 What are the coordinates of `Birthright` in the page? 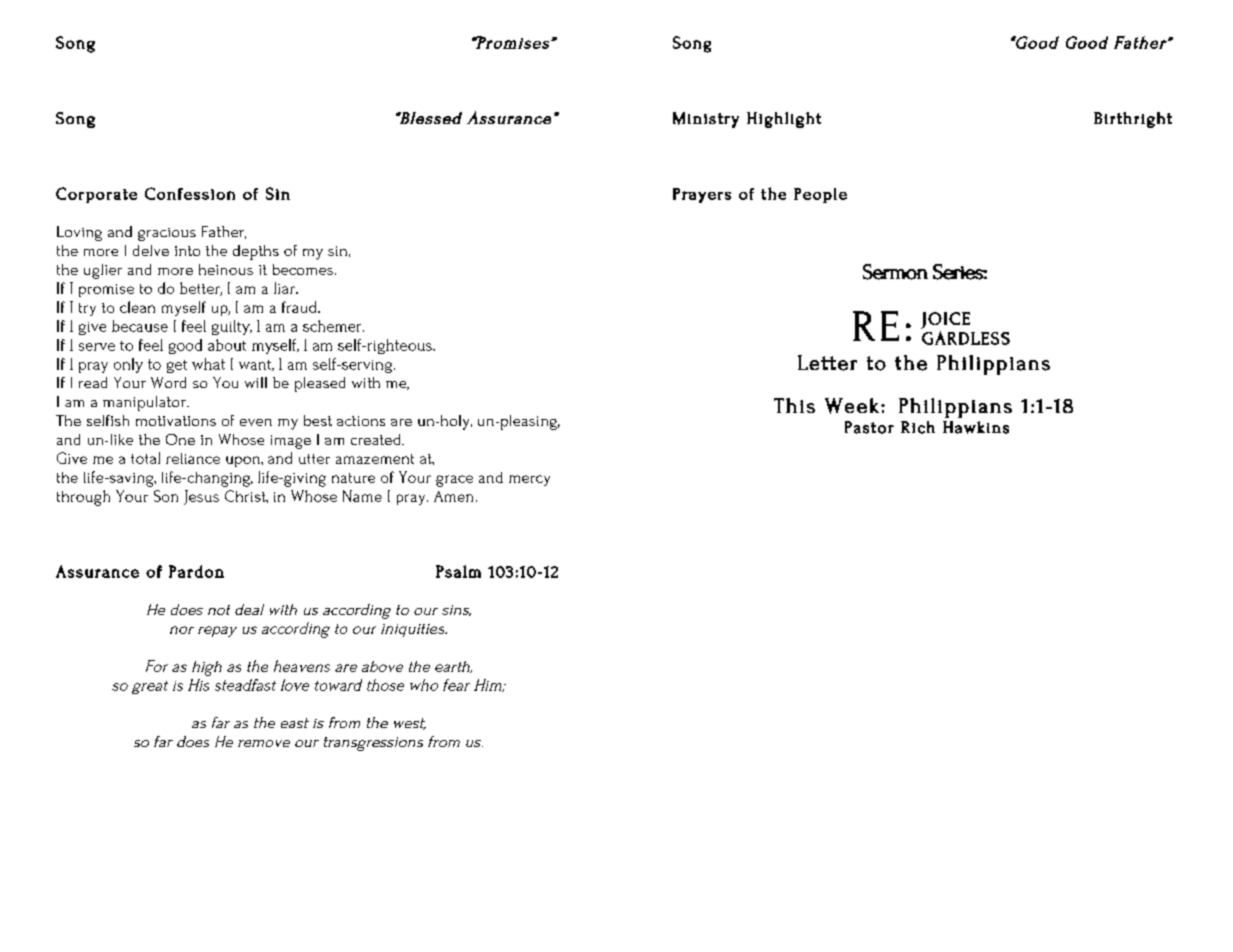 It's located at (1133, 120).
